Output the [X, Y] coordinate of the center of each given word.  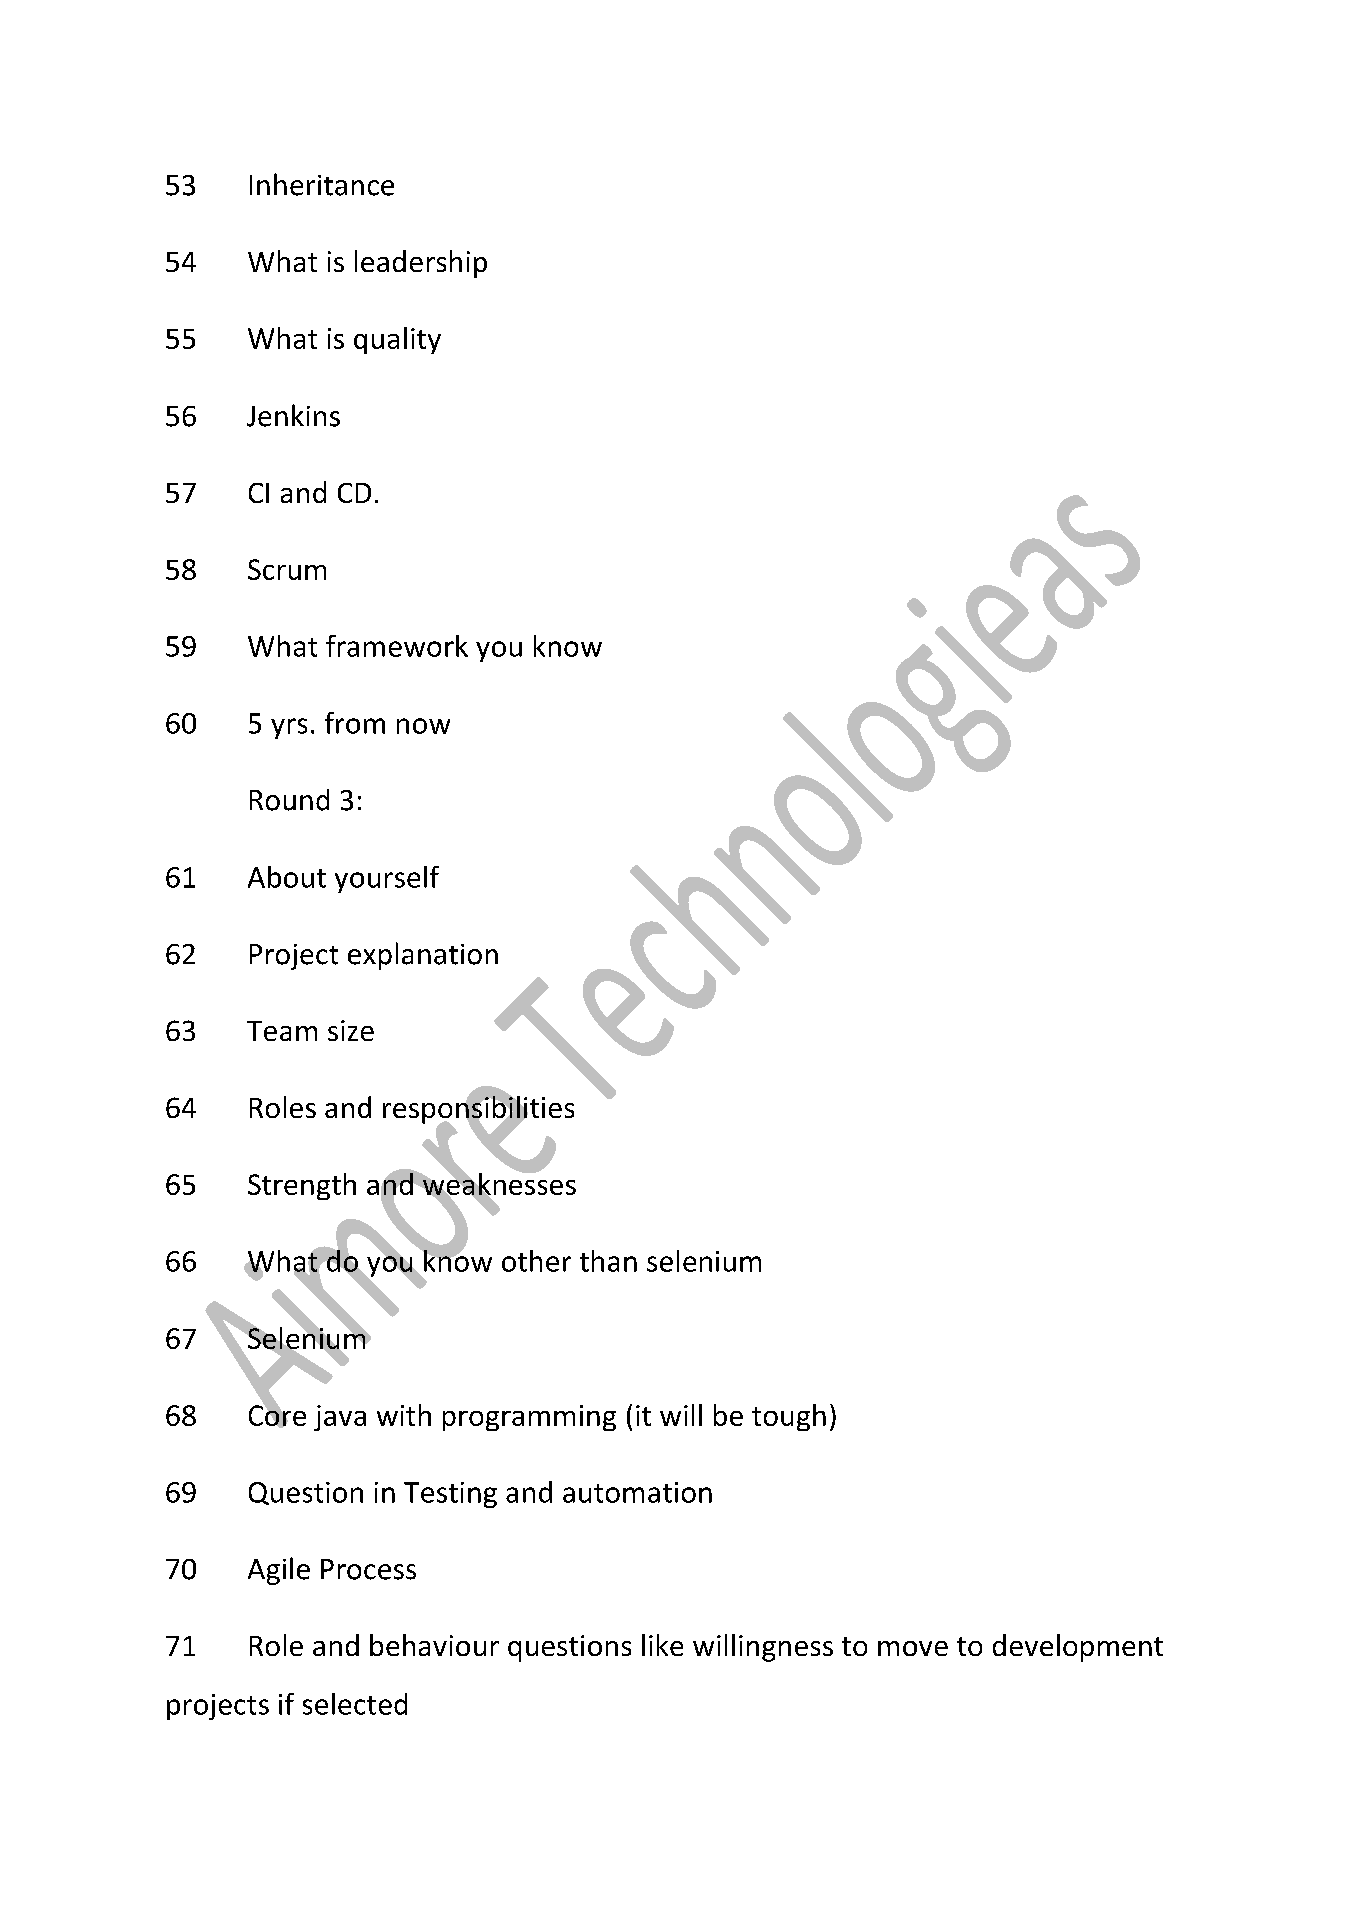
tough [789, 1417]
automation [637, 1492]
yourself [387, 879]
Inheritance [322, 184]
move [913, 1648]
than [608, 1261]
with [404, 1415]
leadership [421, 264]
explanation [423, 956]
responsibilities [478, 1110]
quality [397, 340]
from [355, 723]
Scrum [287, 569]
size [351, 1030]
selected [355, 1704]
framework [397, 646]
